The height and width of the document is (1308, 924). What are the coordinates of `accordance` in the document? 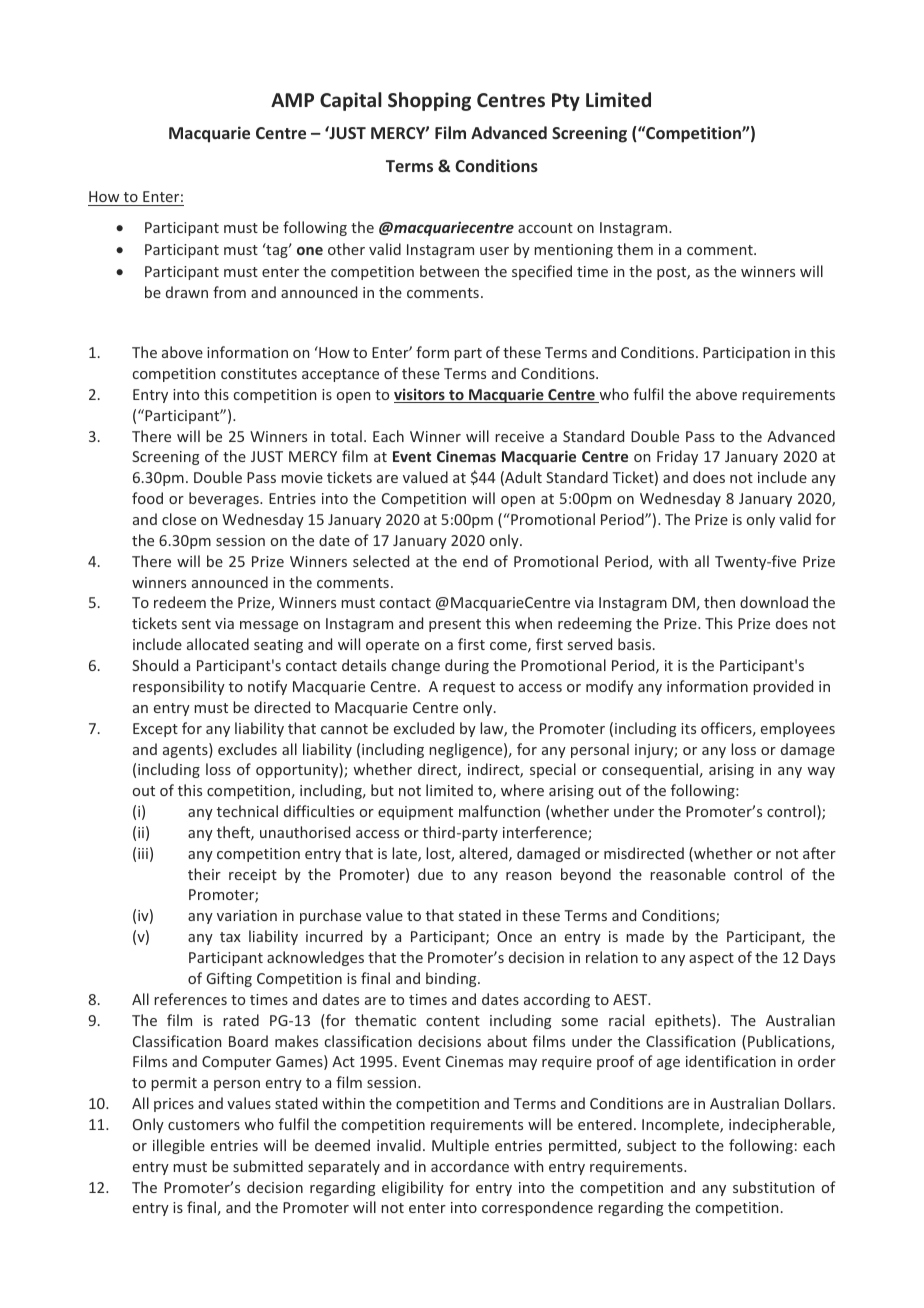 It's located at (470, 1166).
